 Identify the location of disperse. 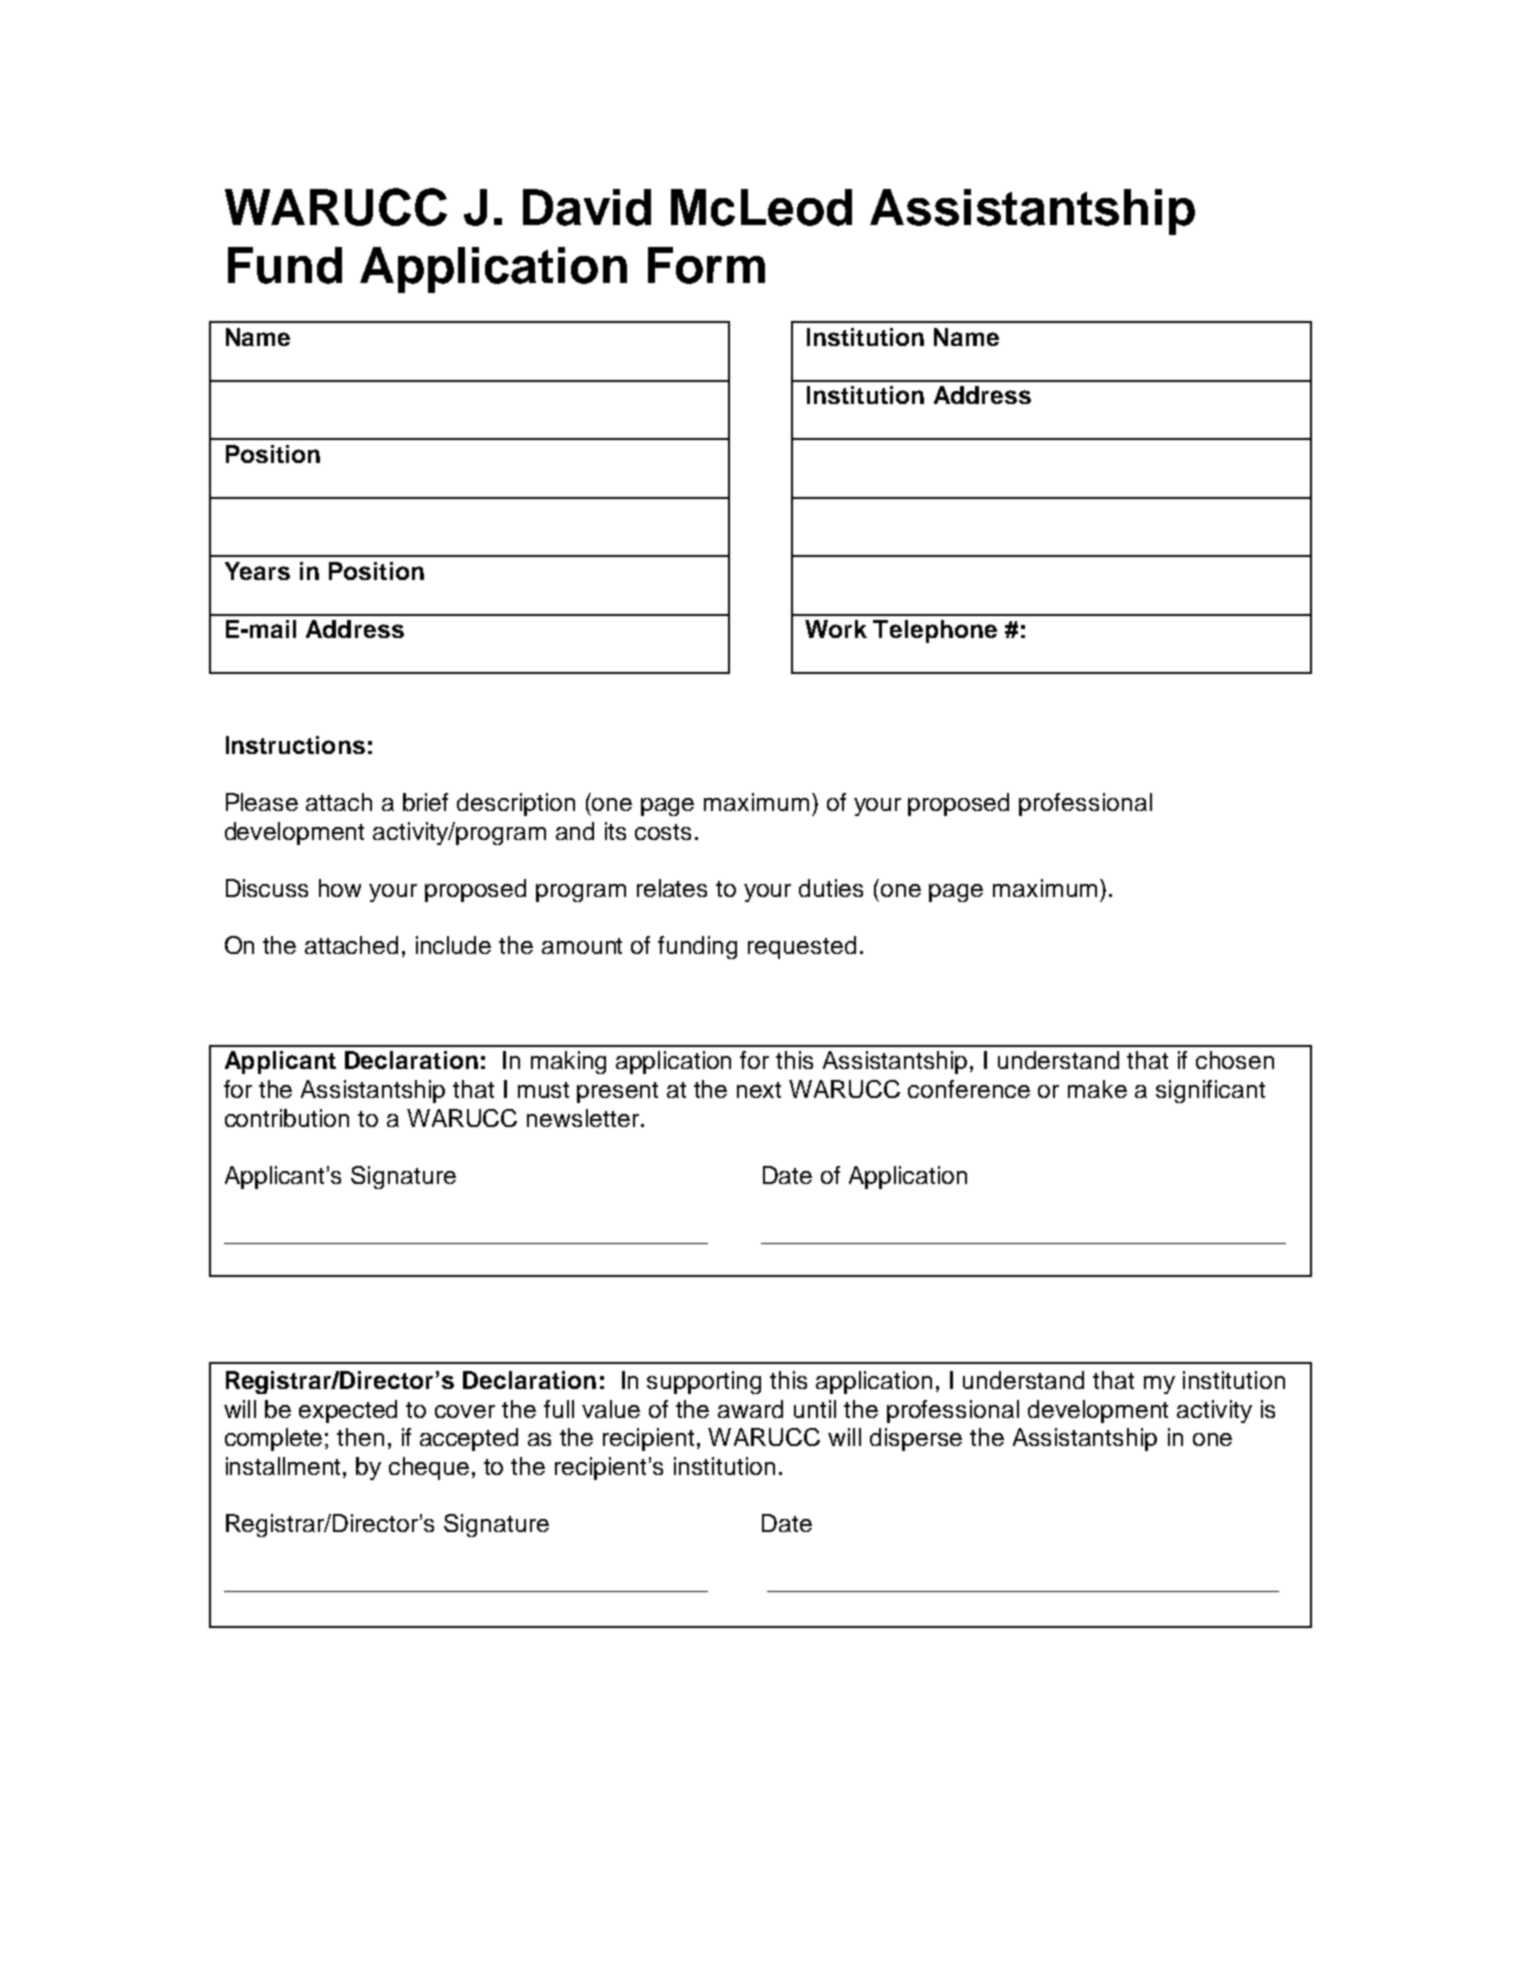
(916, 1439).
